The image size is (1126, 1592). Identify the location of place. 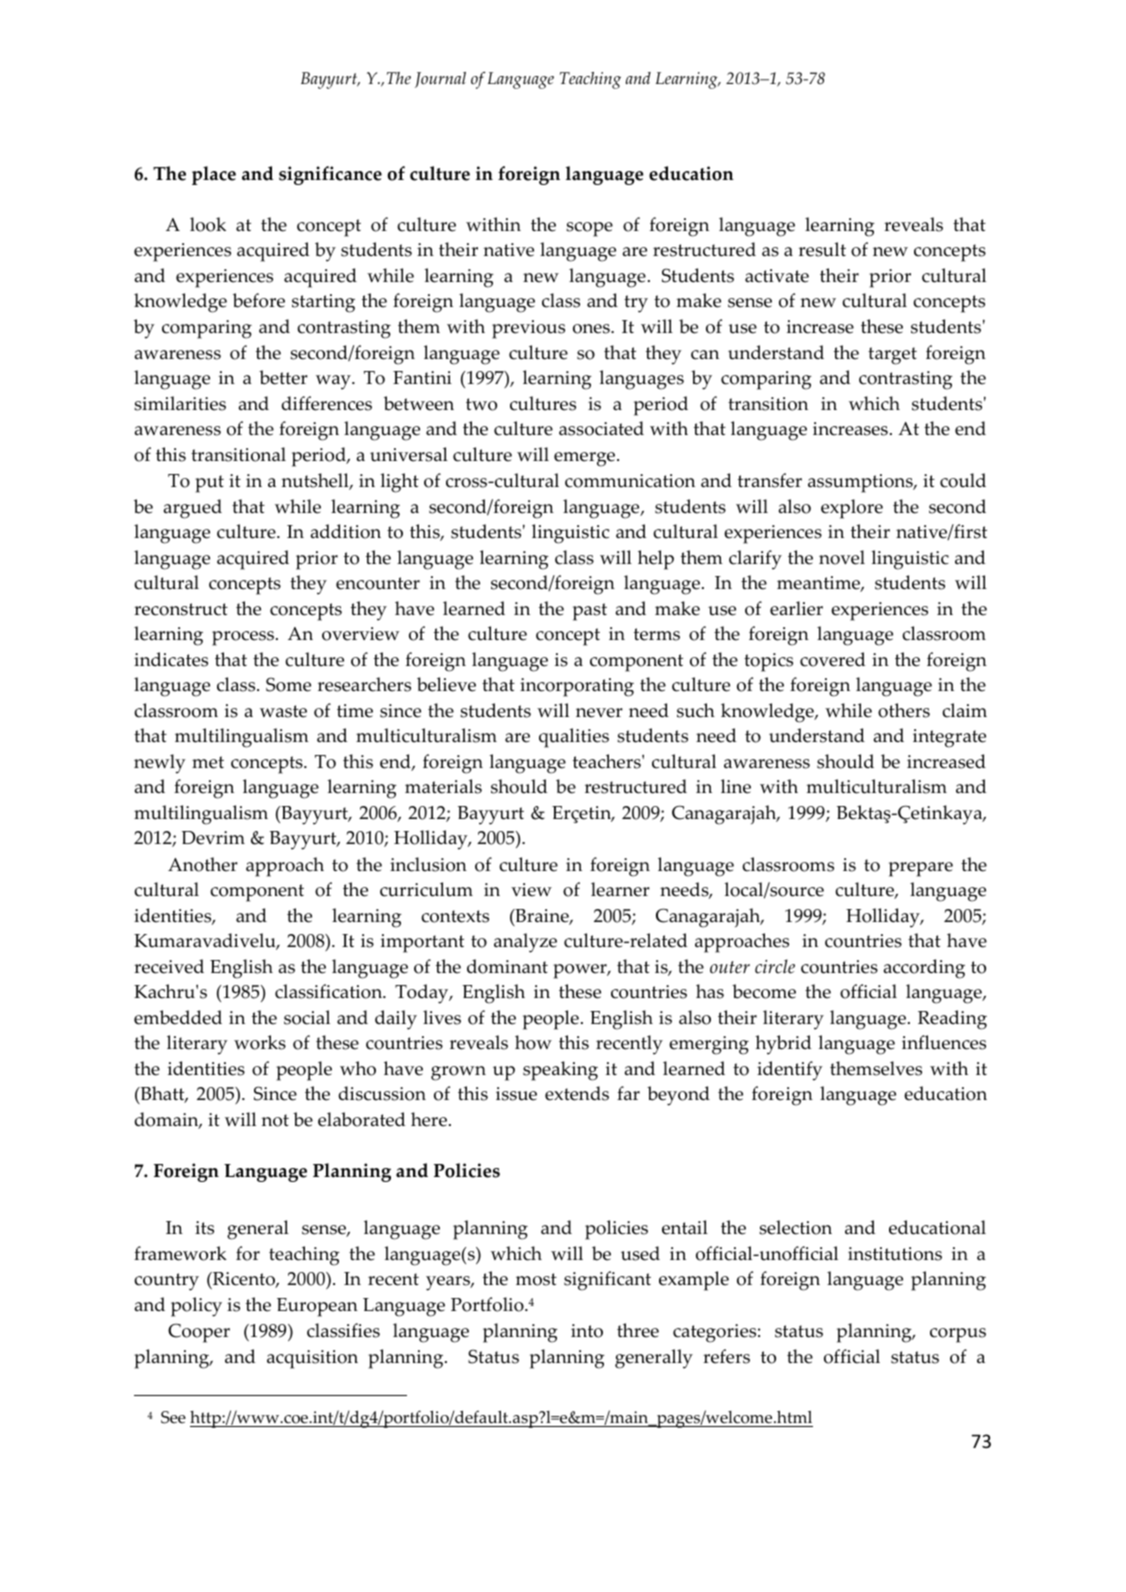
(214, 175).
